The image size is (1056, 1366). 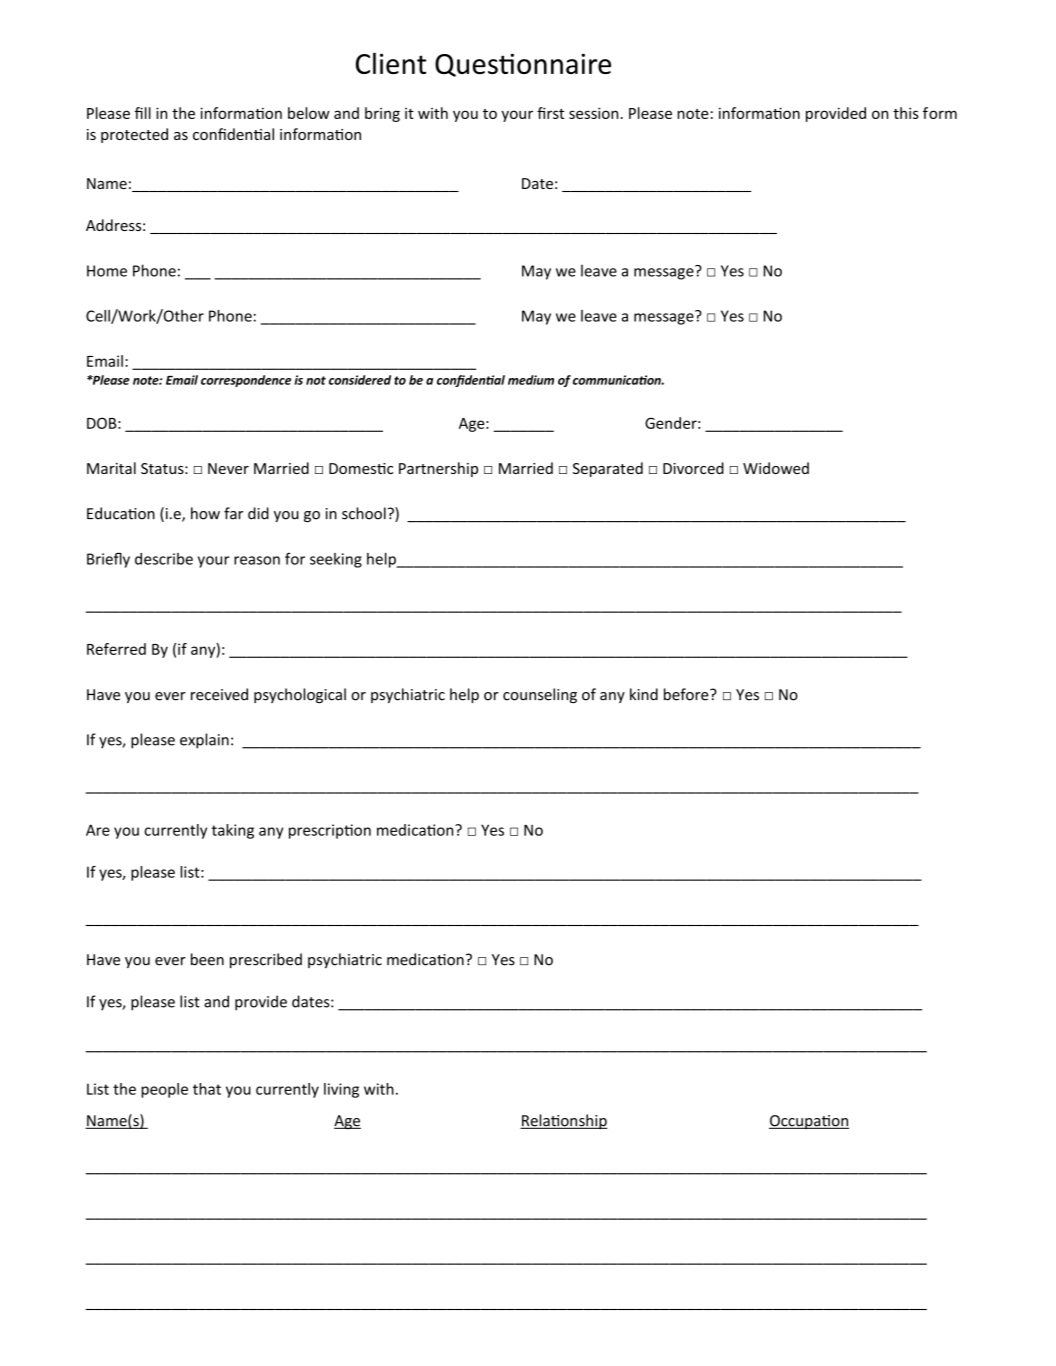 What do you see at coordinates (523, 65) in the page?
I see `Questionnaire` at bounding box center [523, 65].
